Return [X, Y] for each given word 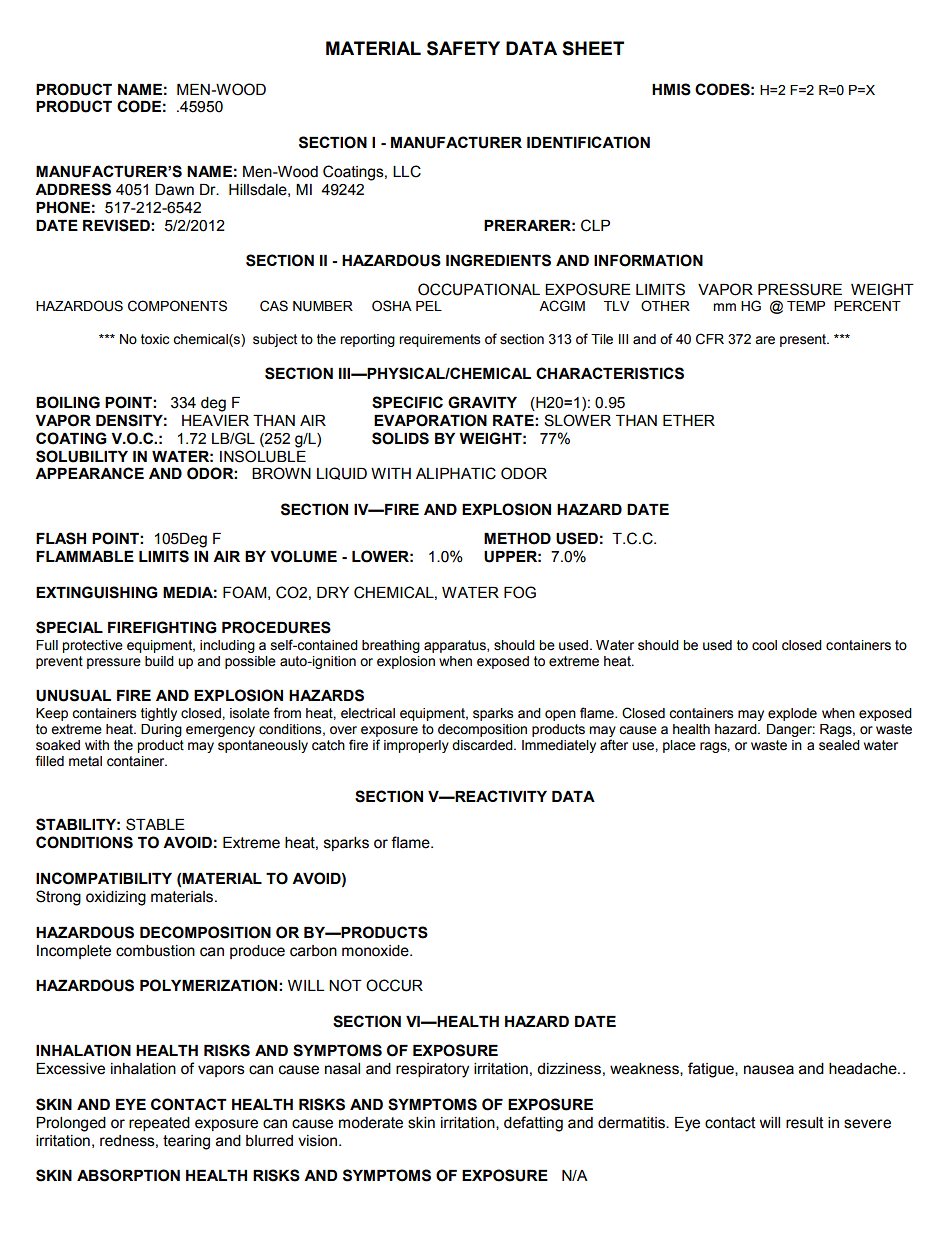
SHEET [593, 48]
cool [764, 645]
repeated [159, 1124]
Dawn [174, 190]
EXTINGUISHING [97, 592]
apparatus [456, 646]
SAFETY [463, 48]
